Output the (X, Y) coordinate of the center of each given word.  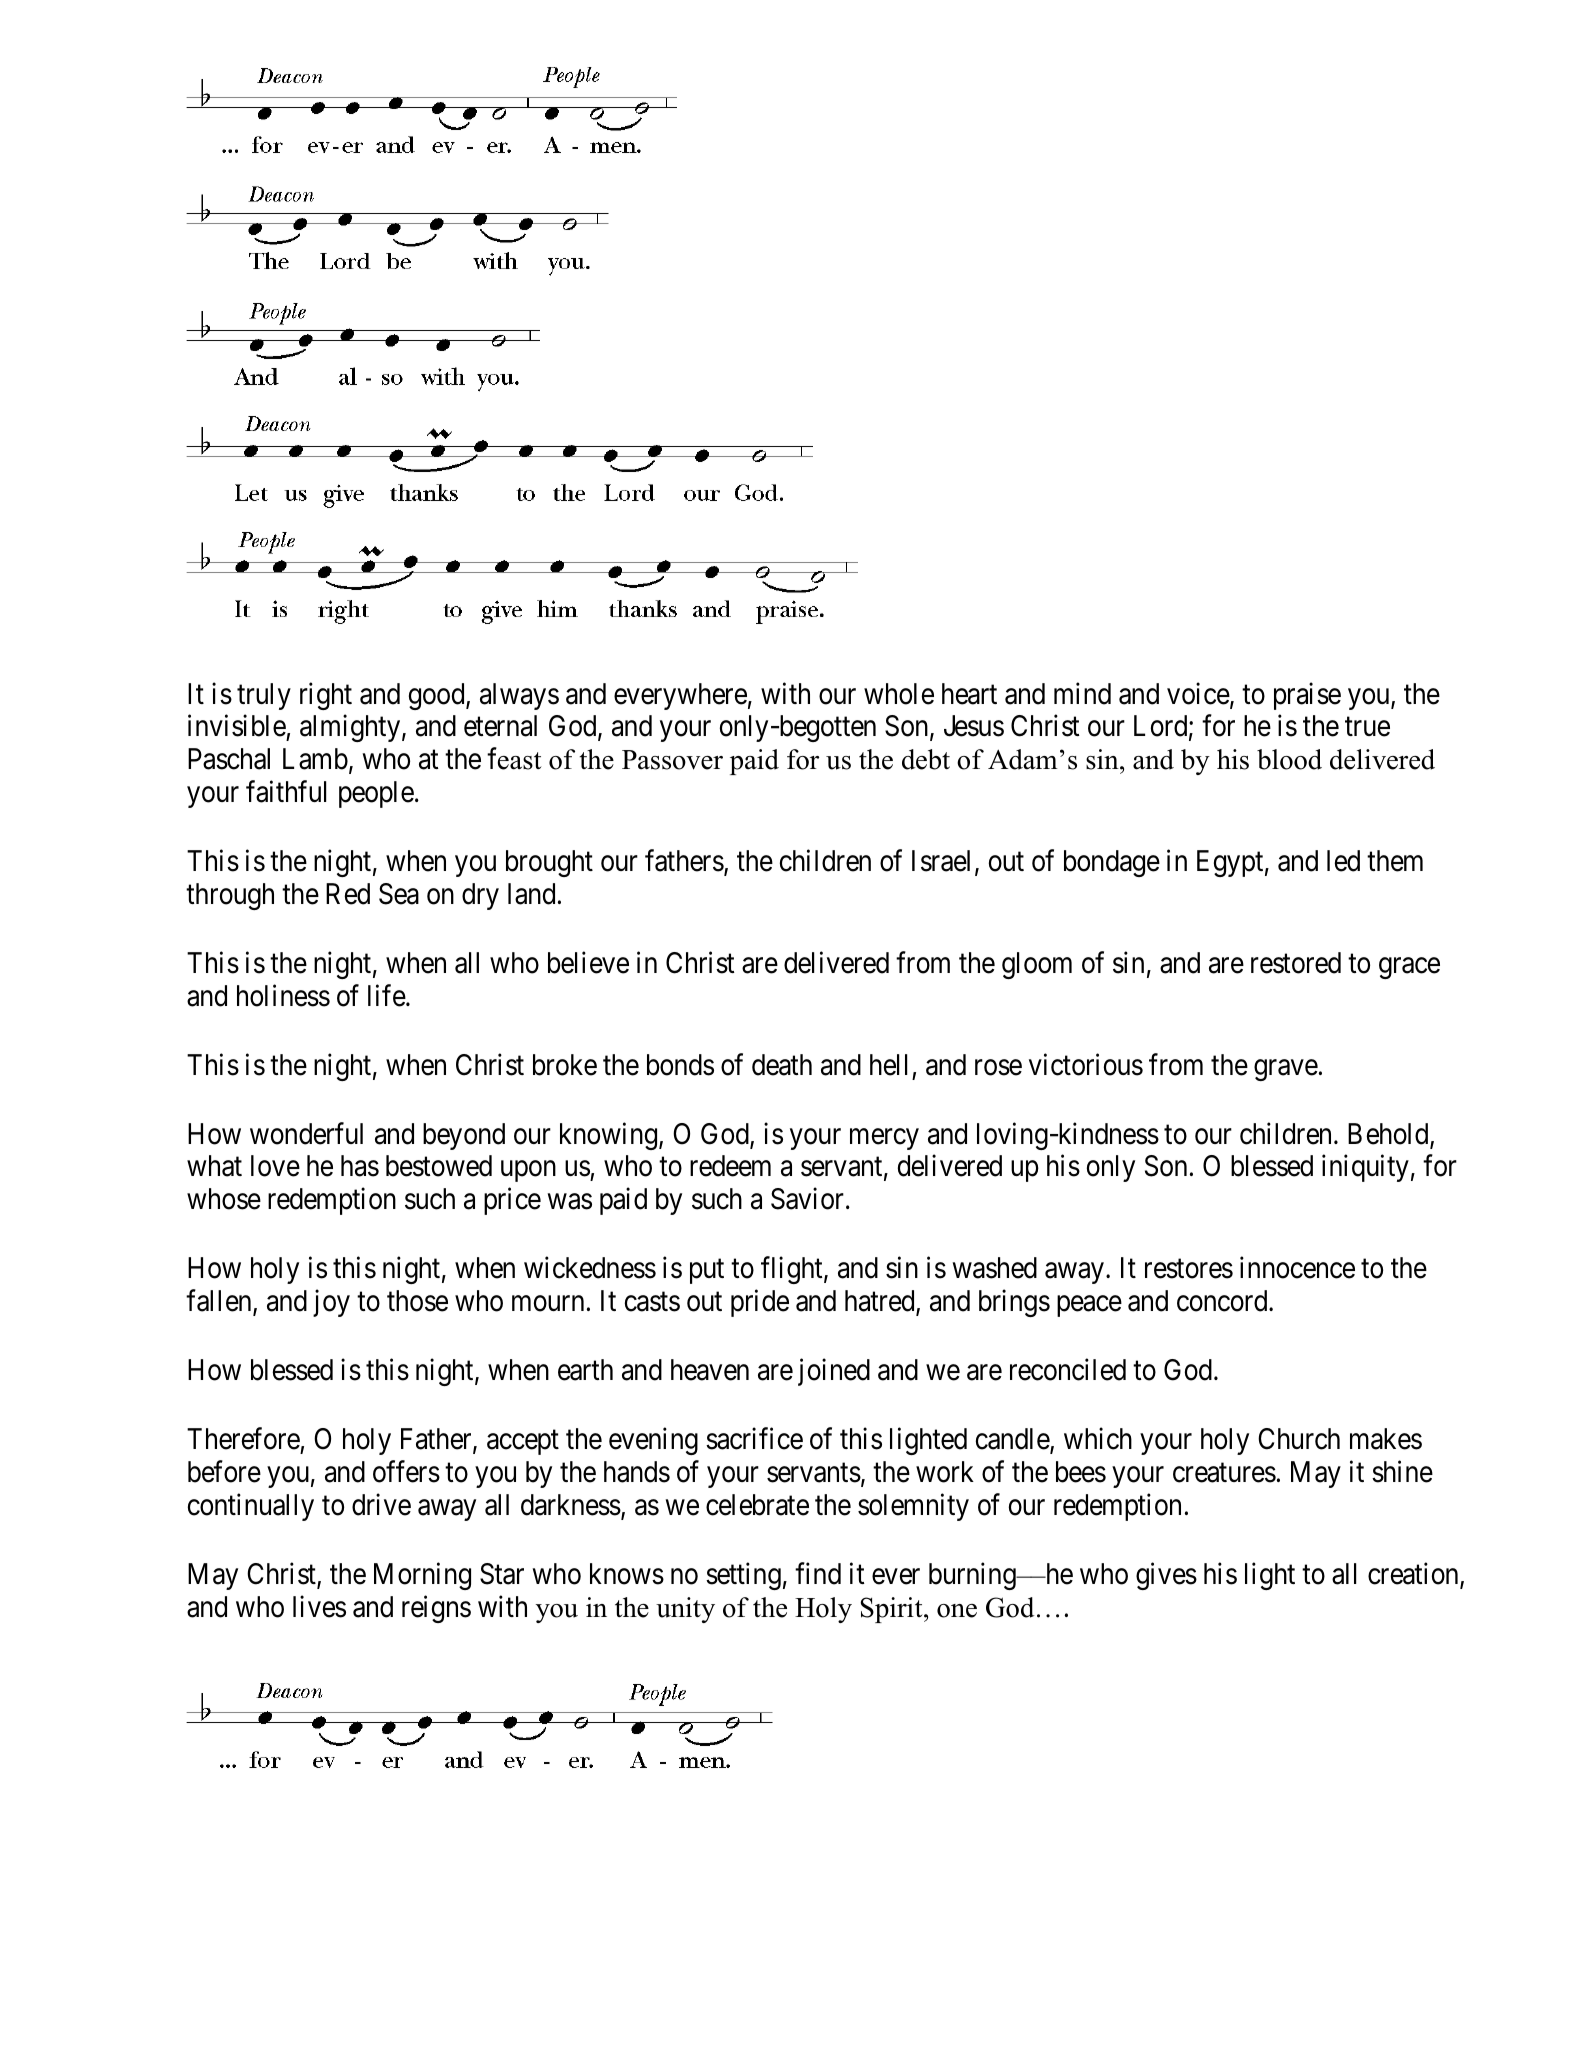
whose (224, 1199)
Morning (422, 1576)
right (326, 696)
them (1395, 861)
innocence (1297, 1268)
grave (1286, 1070)
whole (899, 694)
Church (1299, 1439)
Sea (399, 894)
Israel (941, 861)
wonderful (306, 1133)
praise (1307, 696)
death (782, 1065)
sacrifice (754, 1439)
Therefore (243, 1439)
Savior (807, 1199)
